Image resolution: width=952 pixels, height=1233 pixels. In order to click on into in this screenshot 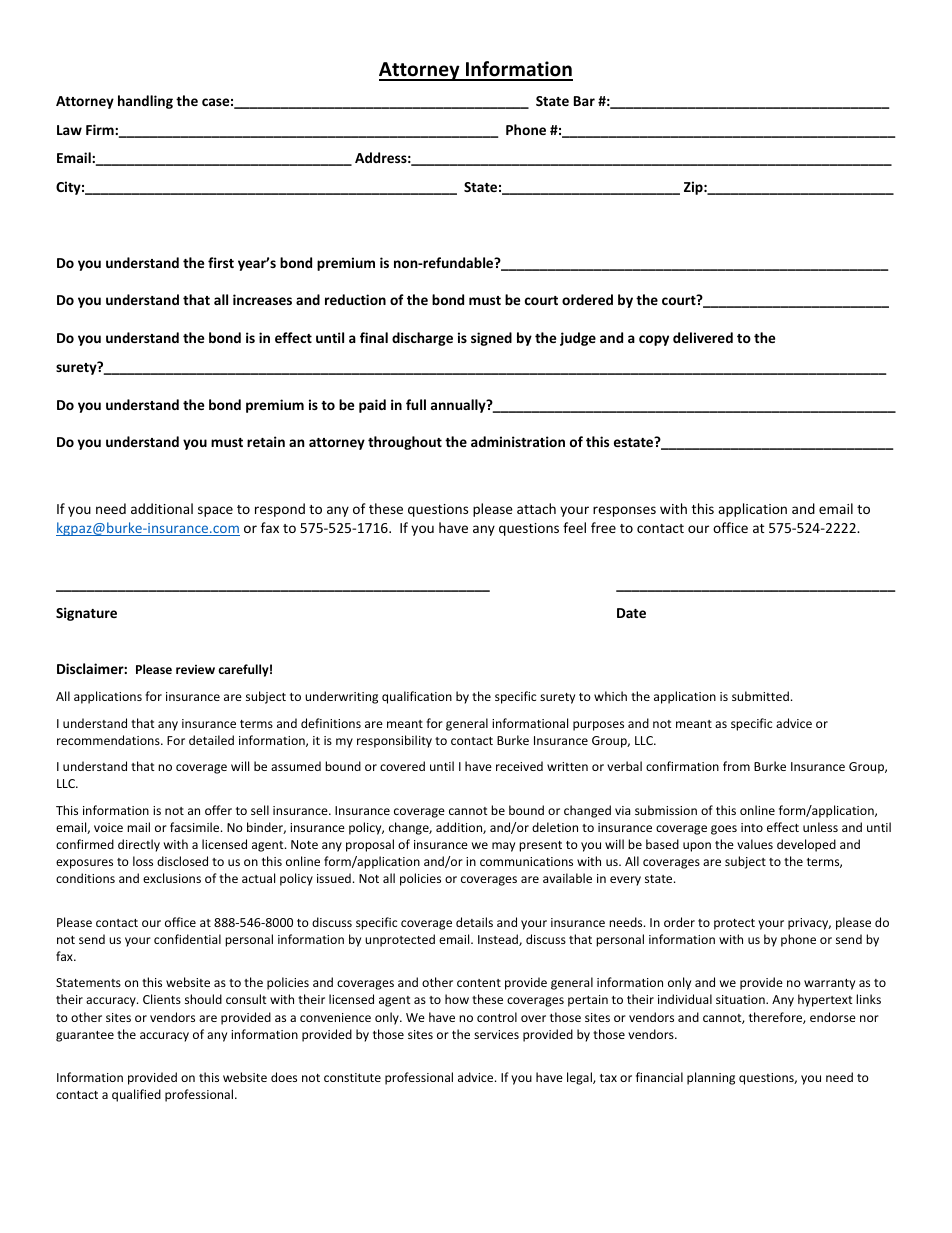, I will do `click(752, 827)`.
